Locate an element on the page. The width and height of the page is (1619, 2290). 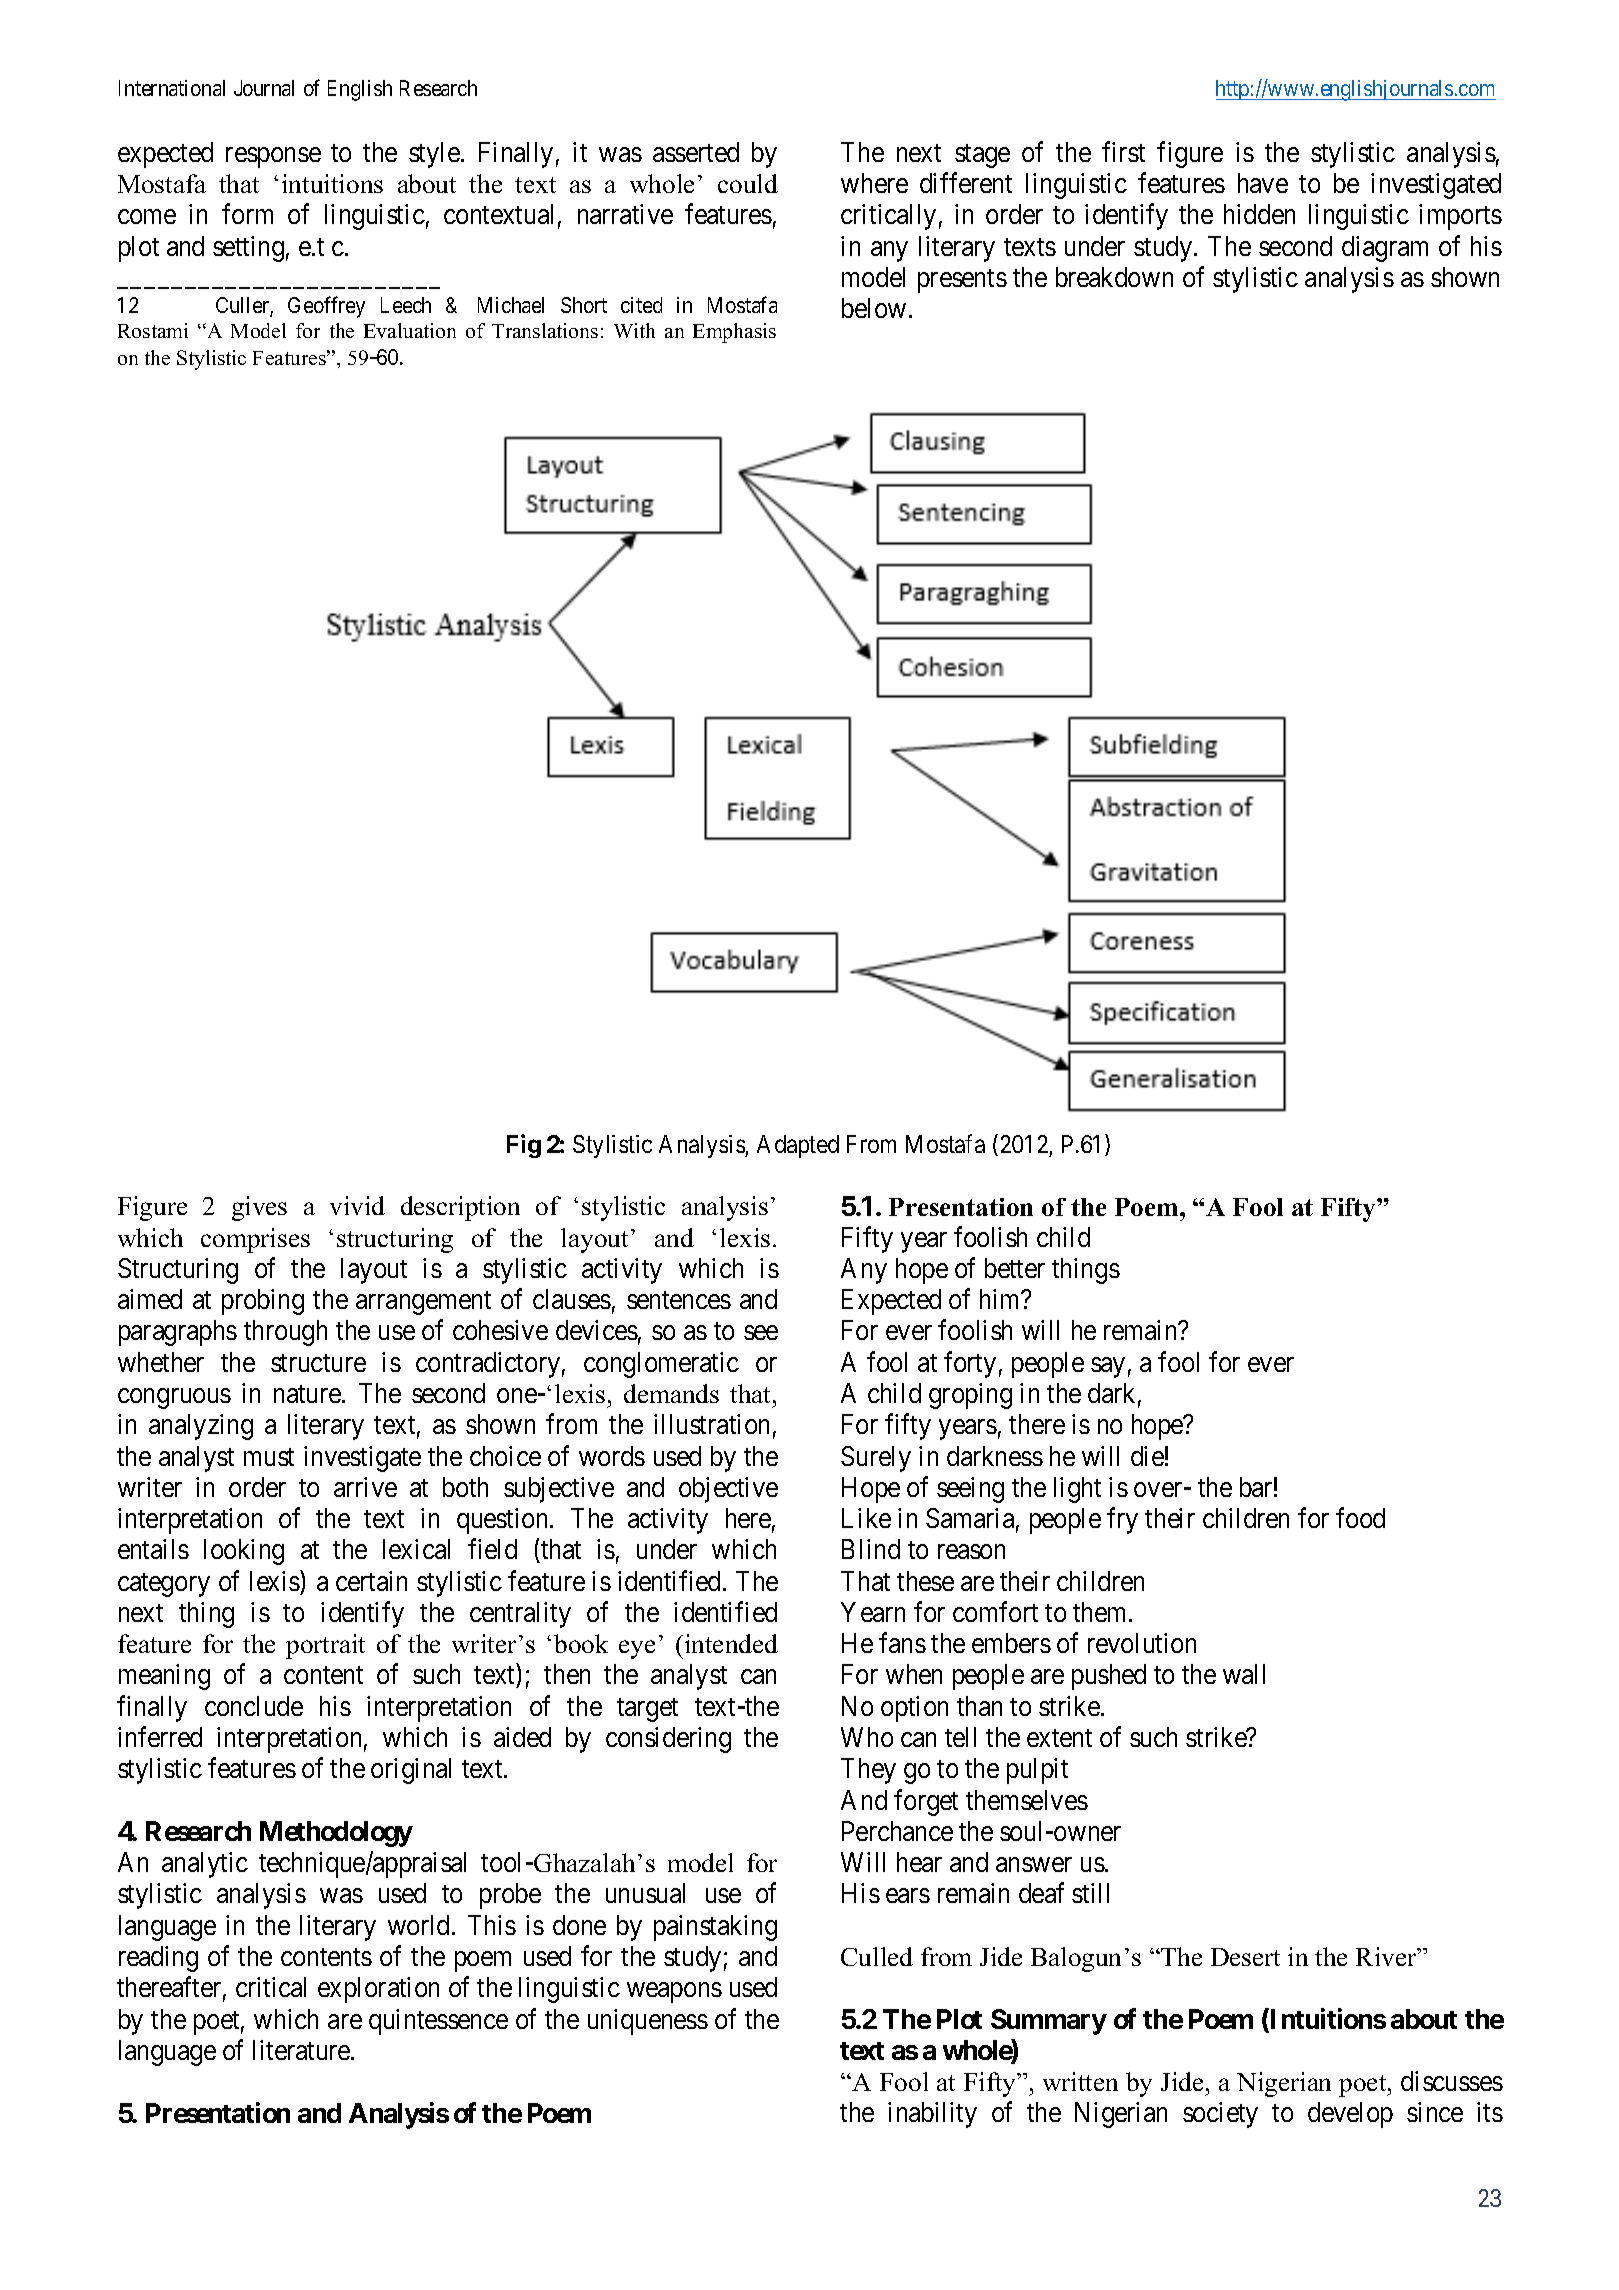
response is located at coordinates (273, 157).
